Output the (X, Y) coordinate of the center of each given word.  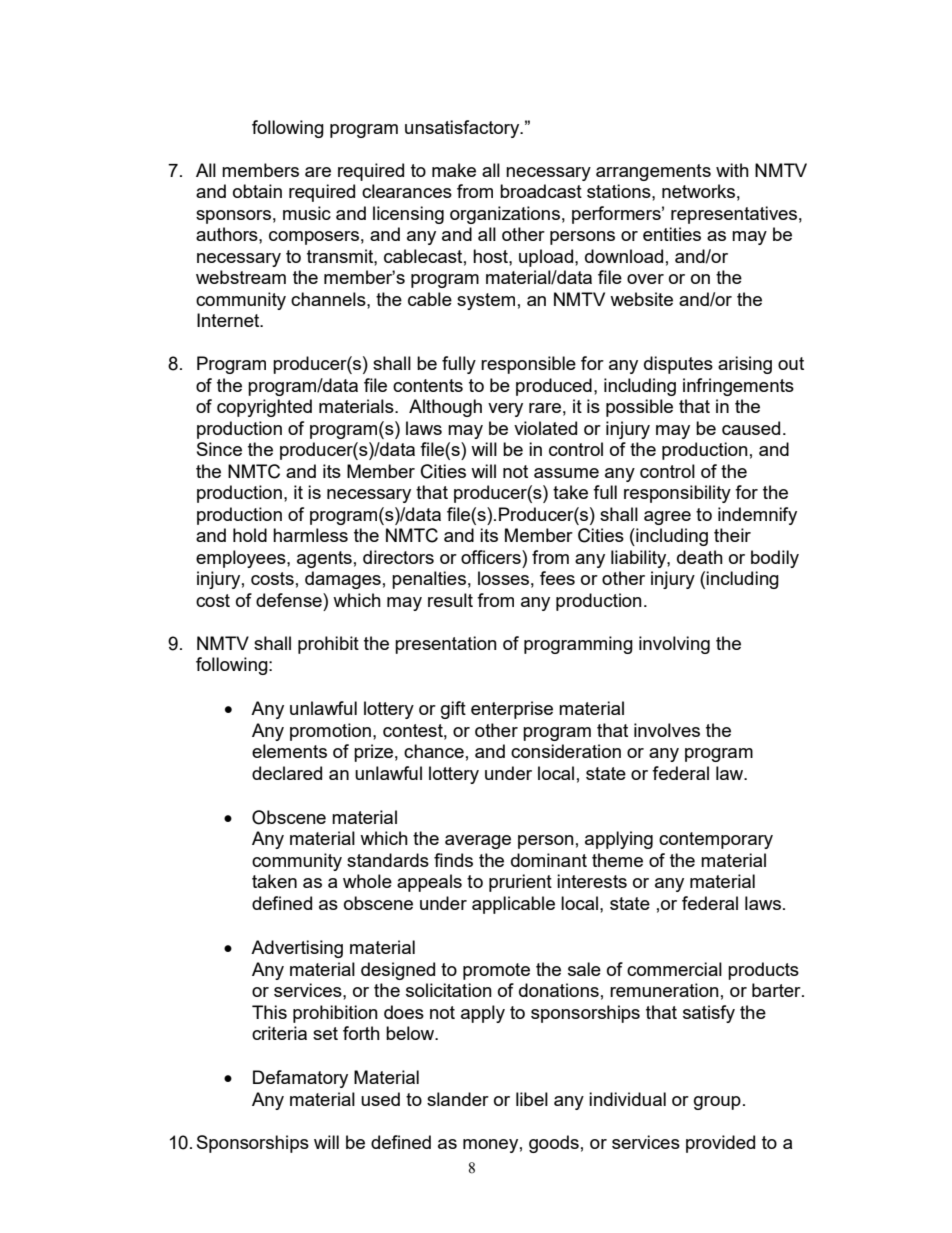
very (505, 410)
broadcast (541, 191)
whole (367, 881)
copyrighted (264, 408)
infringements (738, 387)
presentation (446, 645)
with (732, 170)
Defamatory (300, 1079)
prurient (520, 883)
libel (532, 1099)
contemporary (716, 840)
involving (674, 645)
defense (290, 600)
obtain (257, 191)
